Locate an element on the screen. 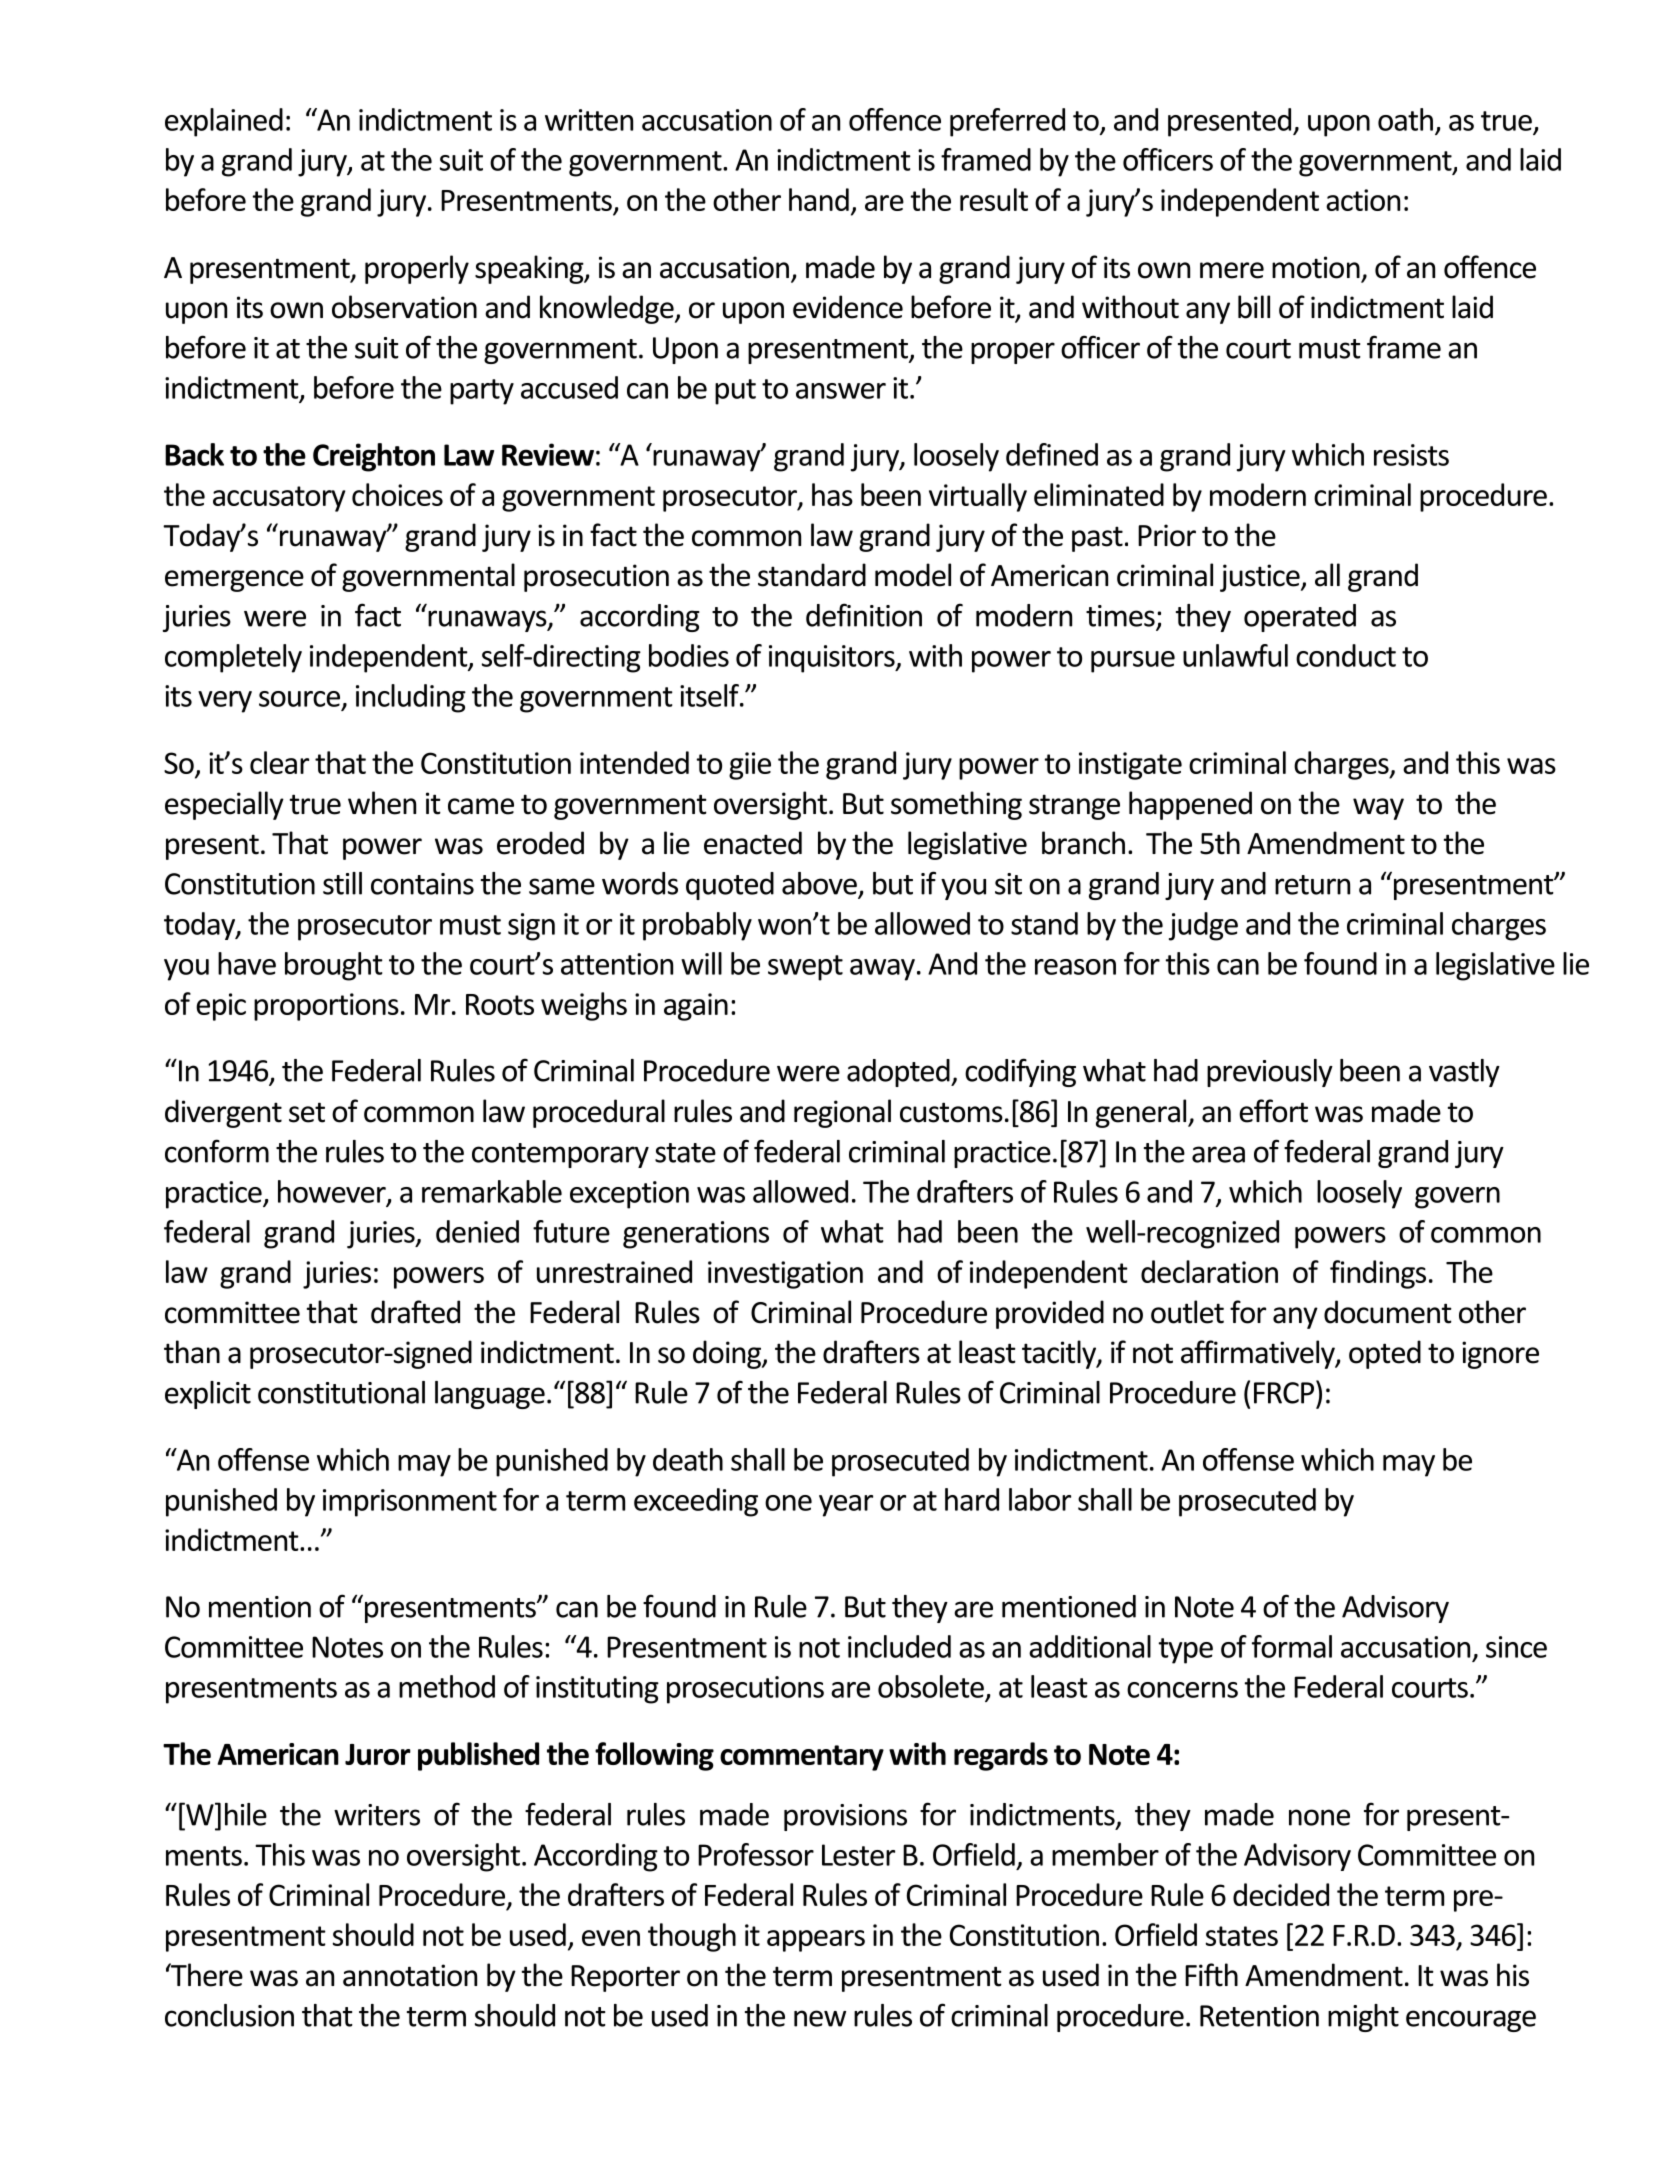 The width and height of the screenshot is (1679, 2173). year is located at coordinates (846, 1506).
